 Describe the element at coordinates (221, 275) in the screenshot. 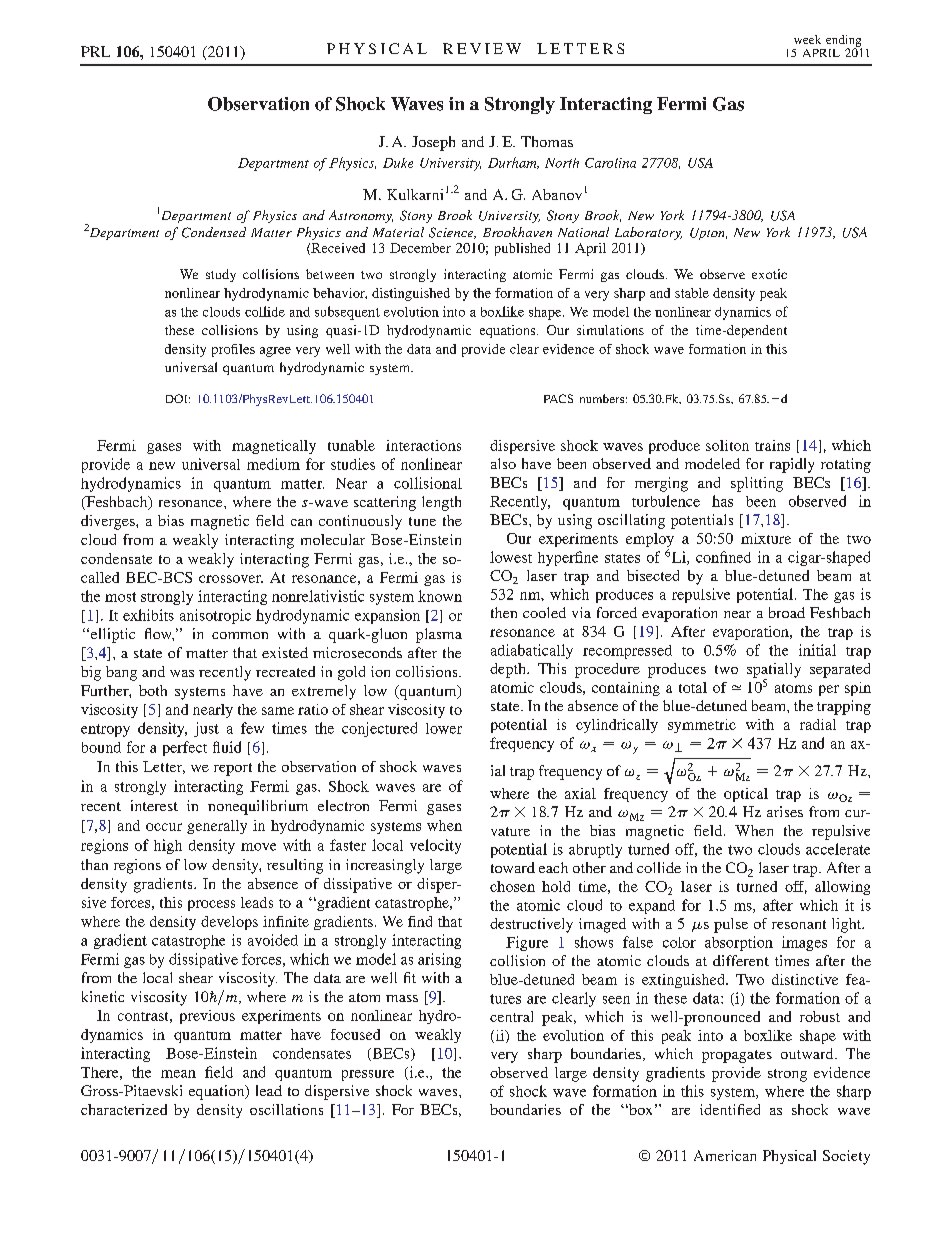

I see `study` at that location.
